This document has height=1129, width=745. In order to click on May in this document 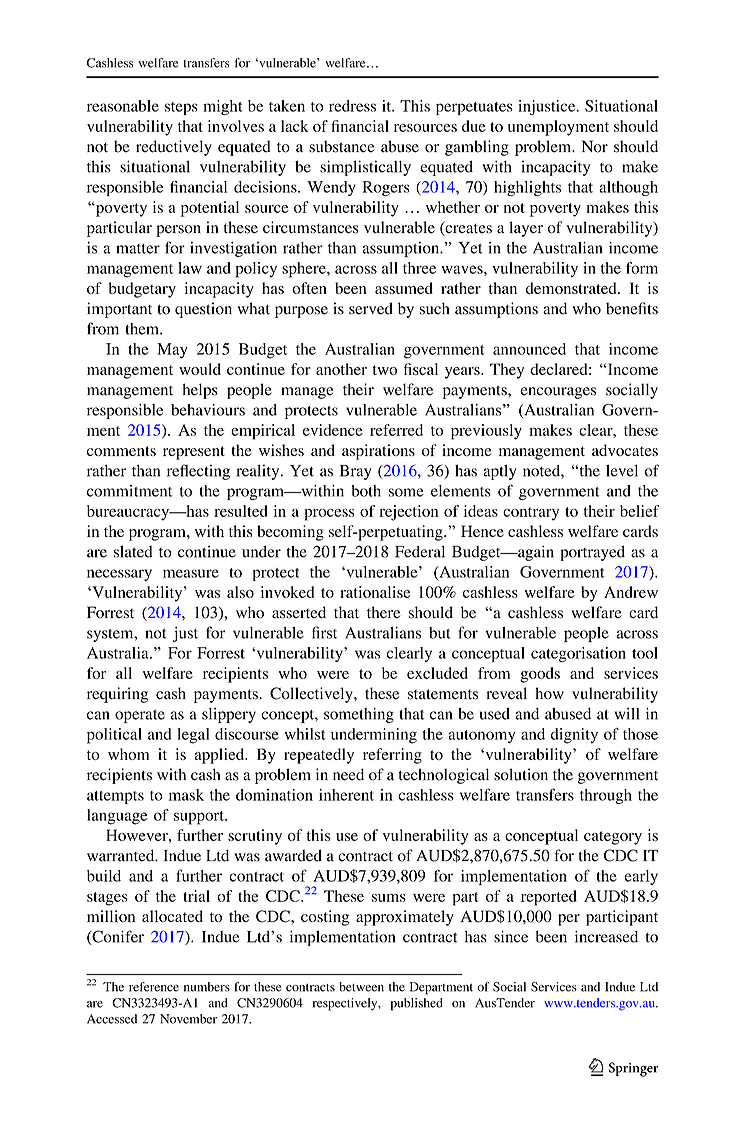, I will do `click(172, 351)`.
